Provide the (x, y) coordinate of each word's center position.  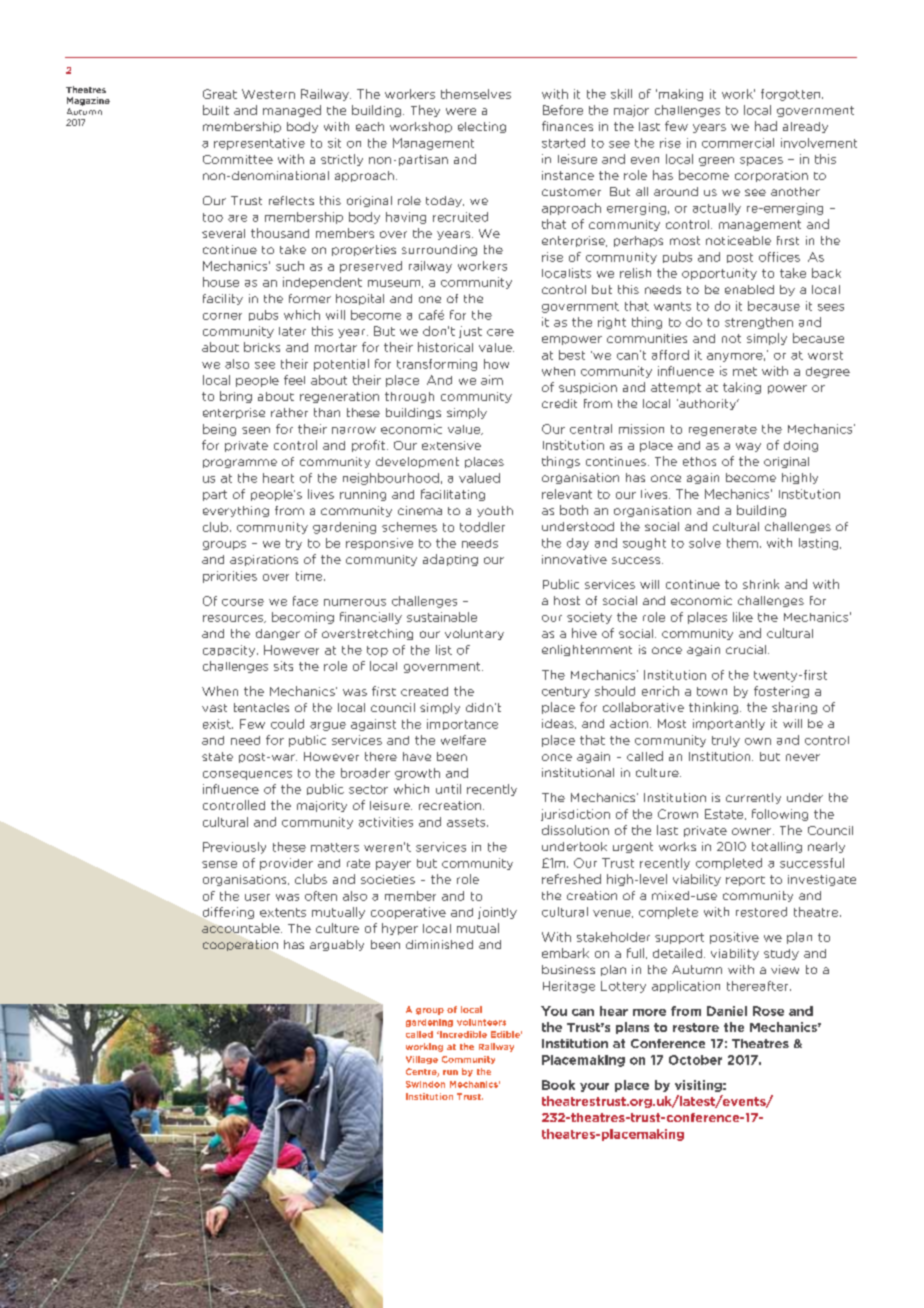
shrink (761, 584)
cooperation (240, 945)
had (766, 126)
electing (482, 127)
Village (422, 1060)
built (216, 110)
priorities (230, 577)
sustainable (442, 617)
